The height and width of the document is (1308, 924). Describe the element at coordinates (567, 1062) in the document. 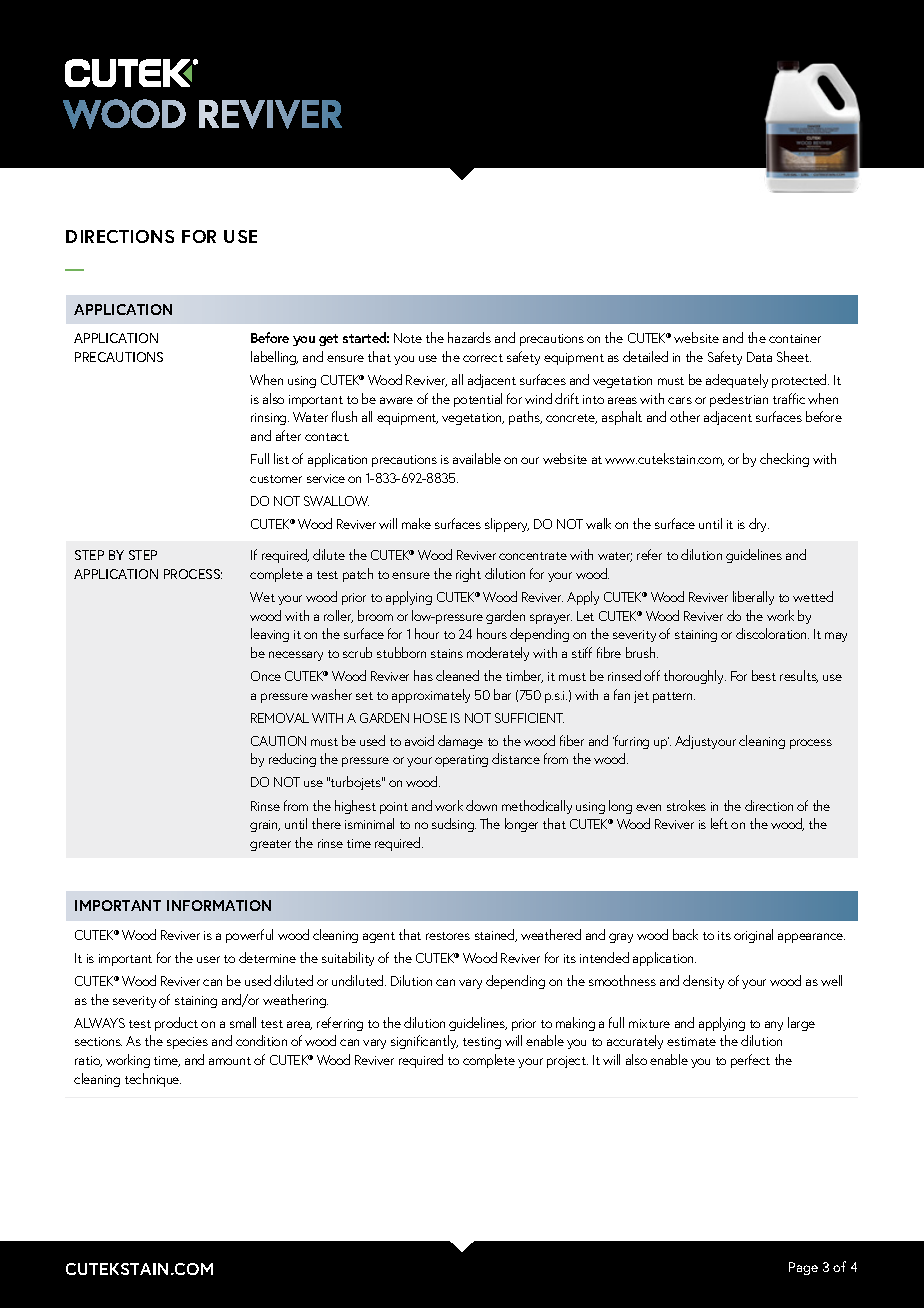

I see `project` at that location.
